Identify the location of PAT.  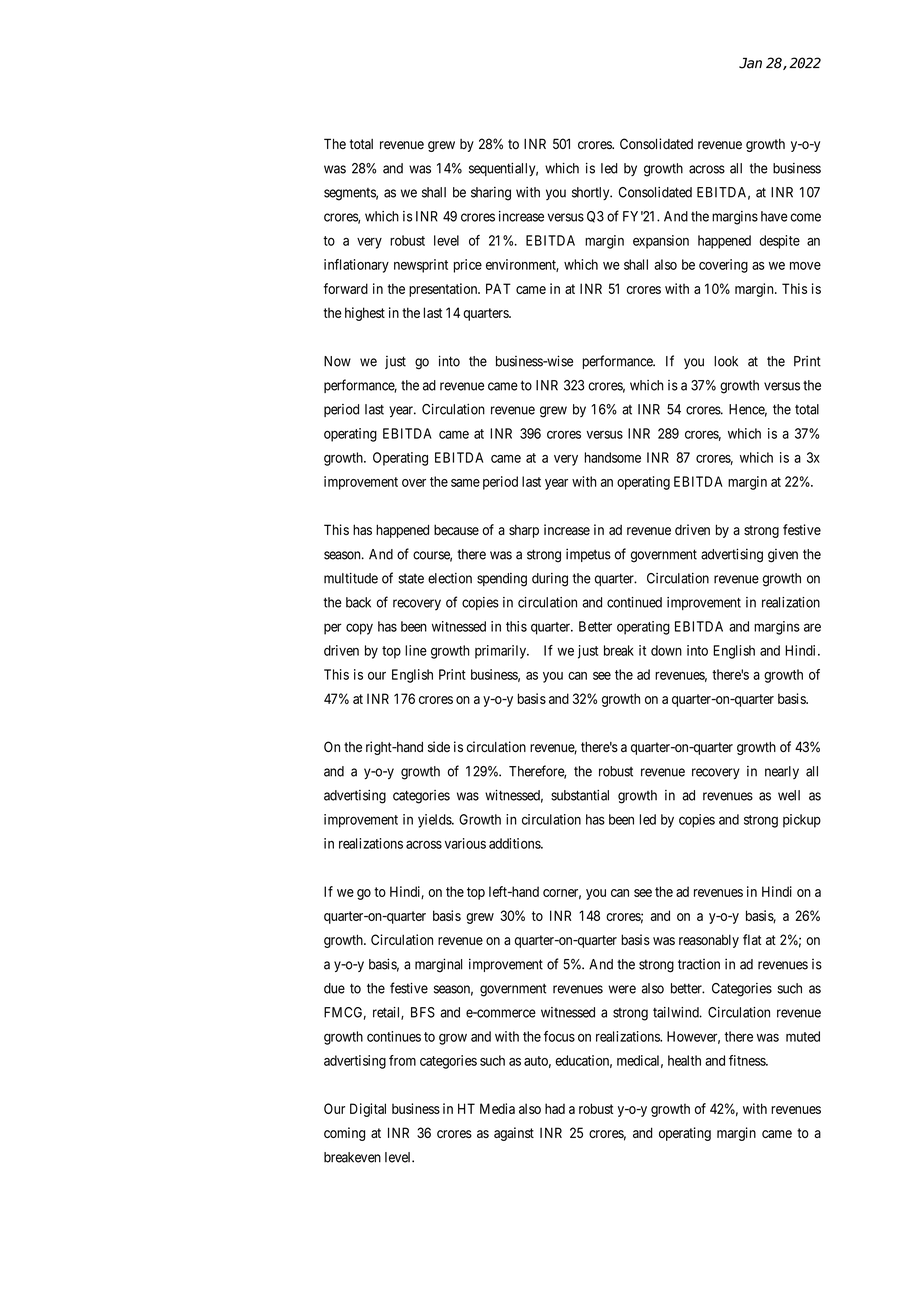
(498, 288).
